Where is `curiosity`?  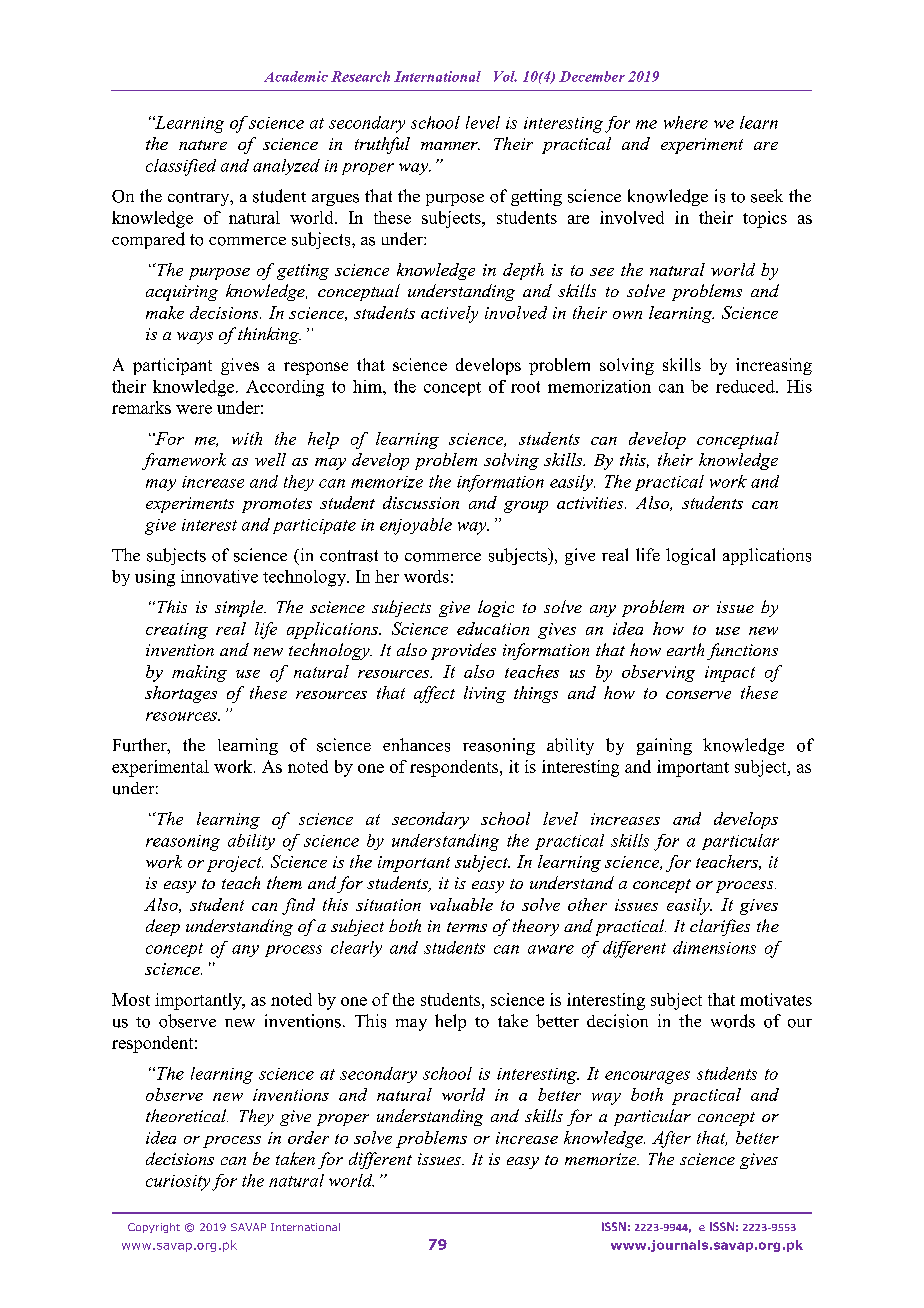 curiosity is located at coordinates (178, 1183).
